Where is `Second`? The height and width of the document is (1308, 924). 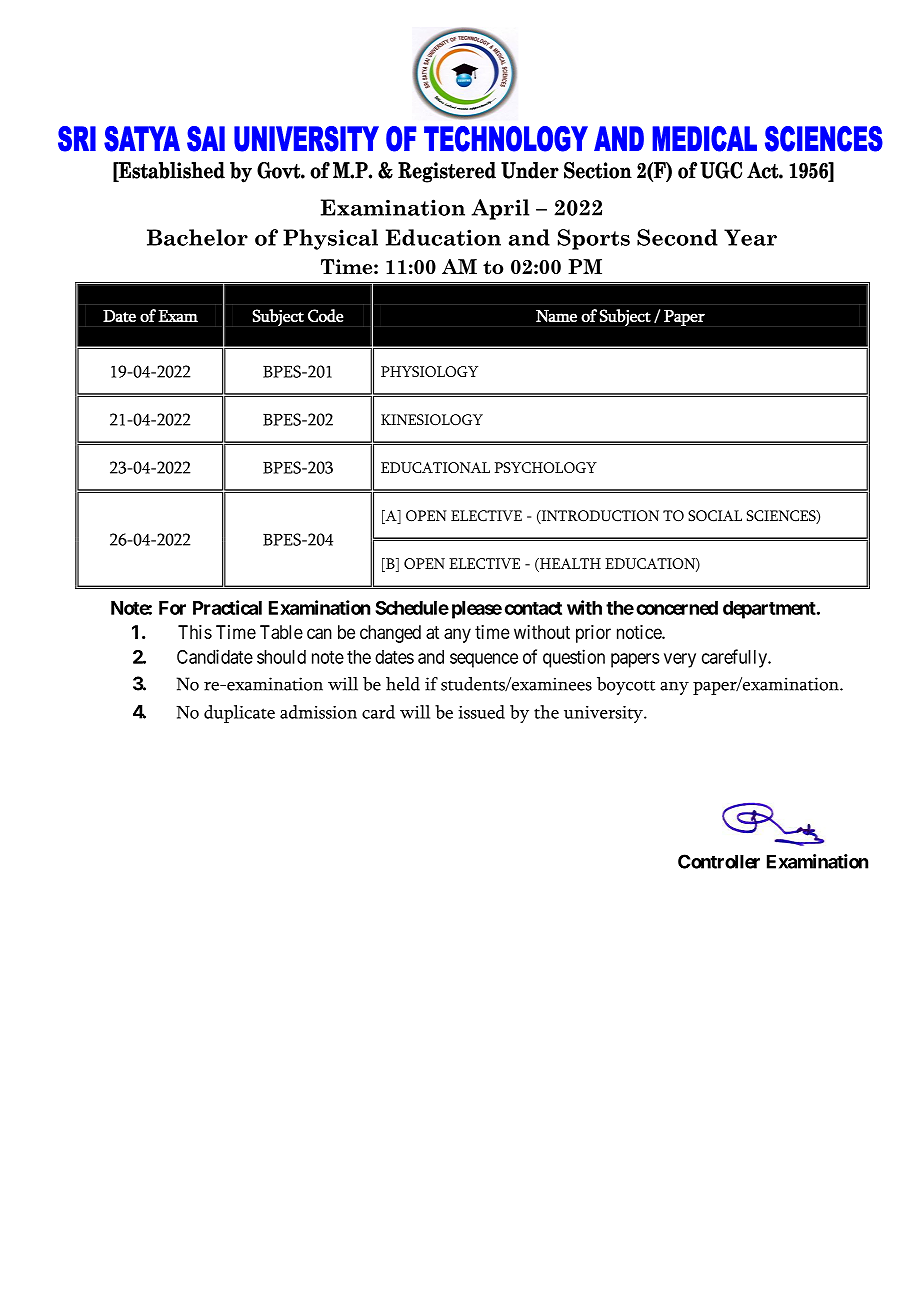 Second is located at coordinates (677, 237).
